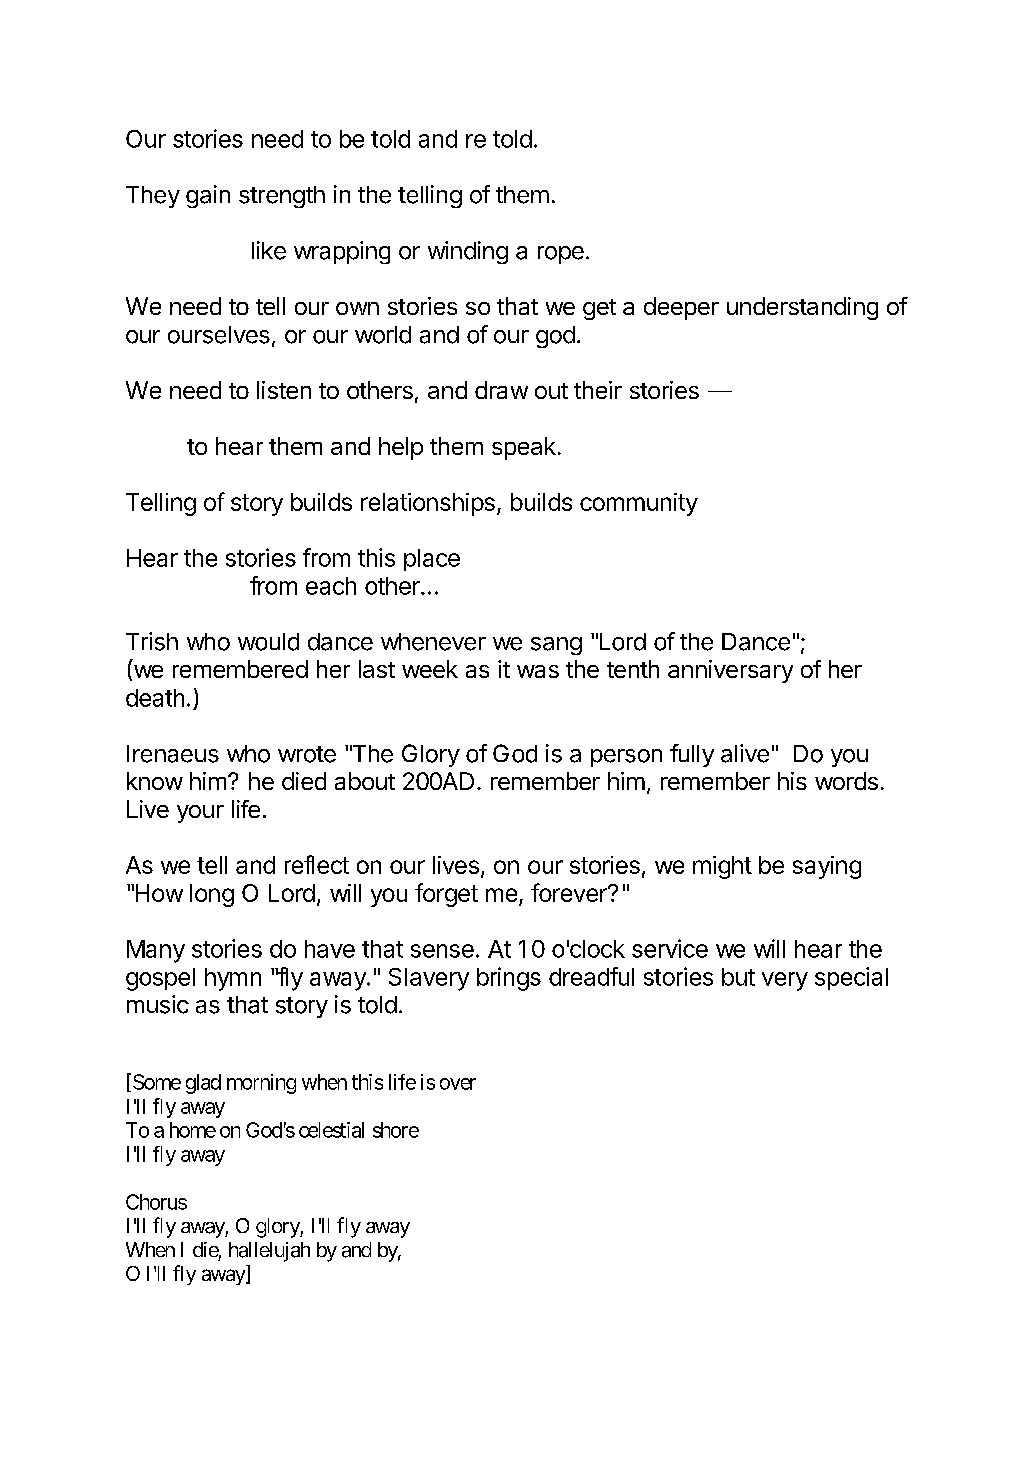  I want to click on hallelujah, so click(269, 1252).
